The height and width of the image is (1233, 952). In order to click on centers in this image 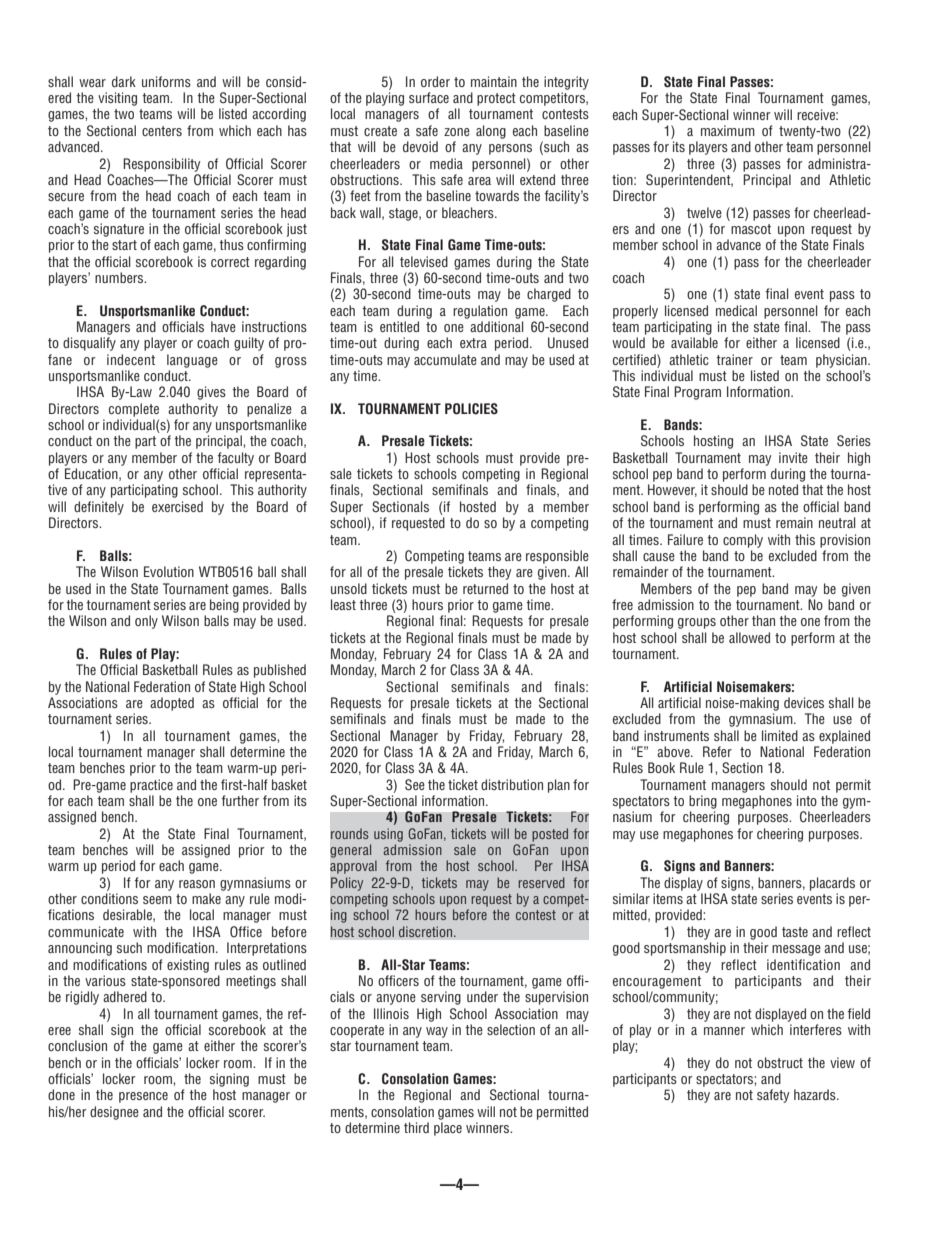, I will do `click(162, 131)`.
